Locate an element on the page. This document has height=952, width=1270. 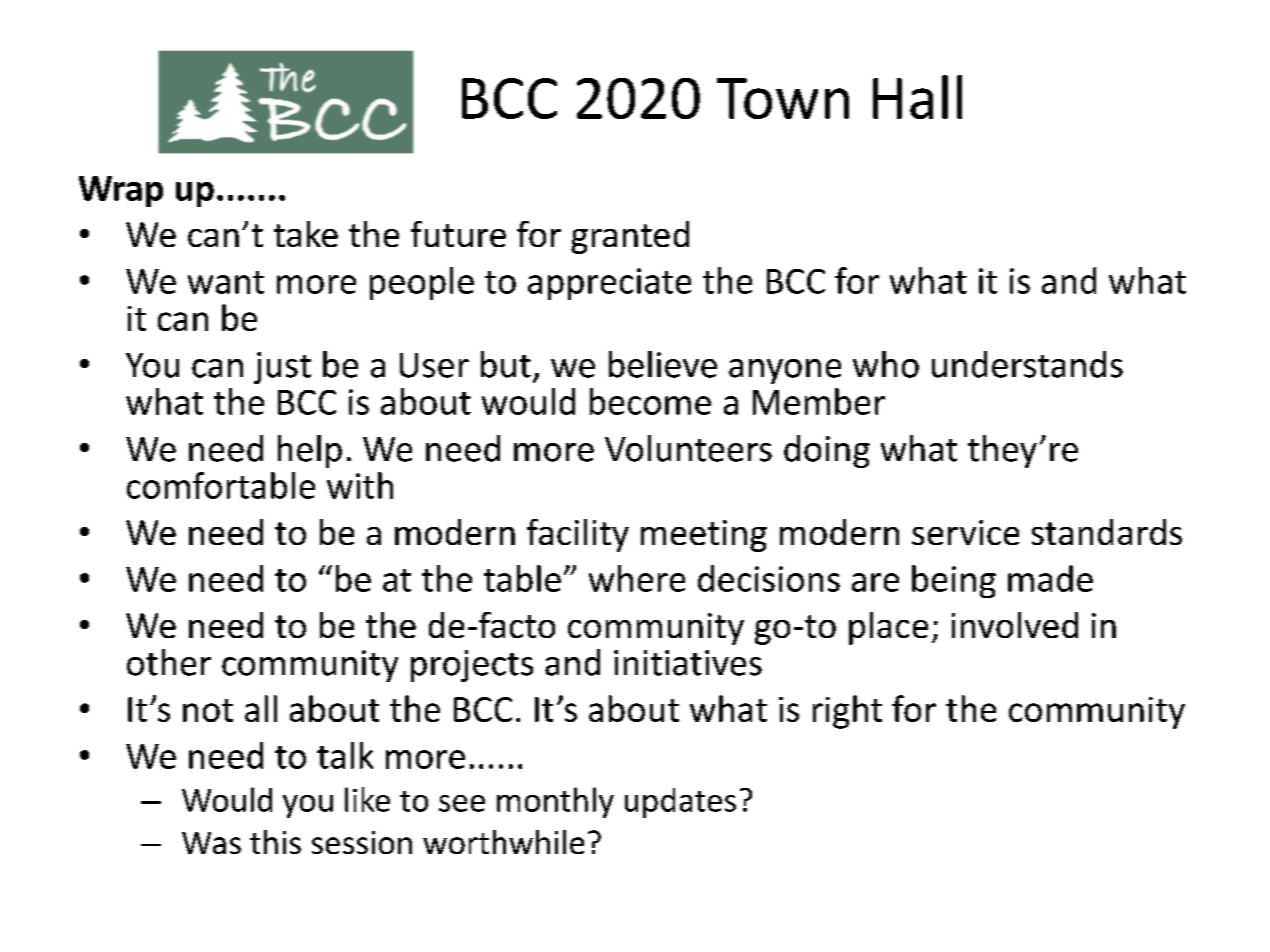
Volunteers is located at coordinates (688, 448).
